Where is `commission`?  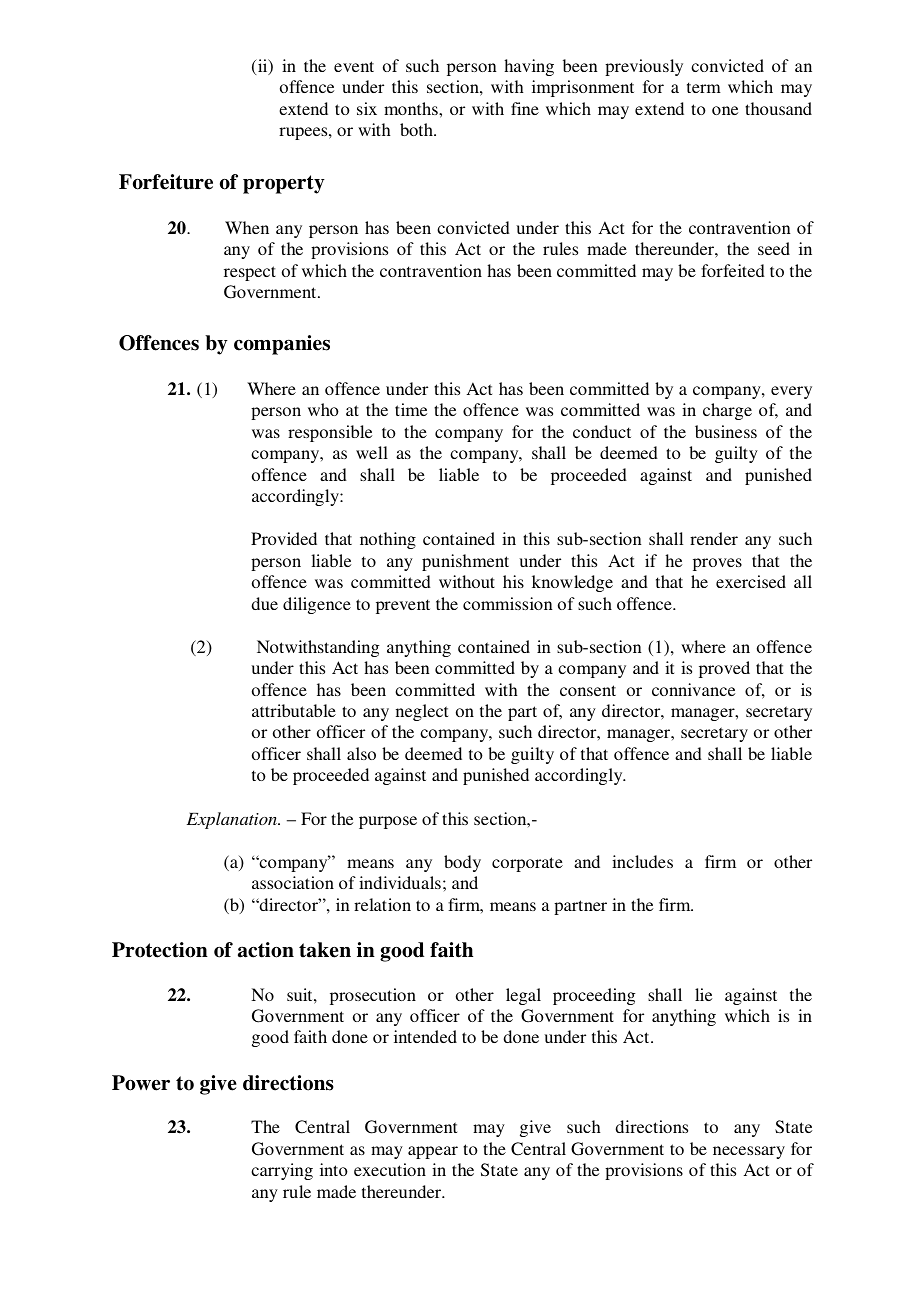 commission is located at coordinates (508, 603).
